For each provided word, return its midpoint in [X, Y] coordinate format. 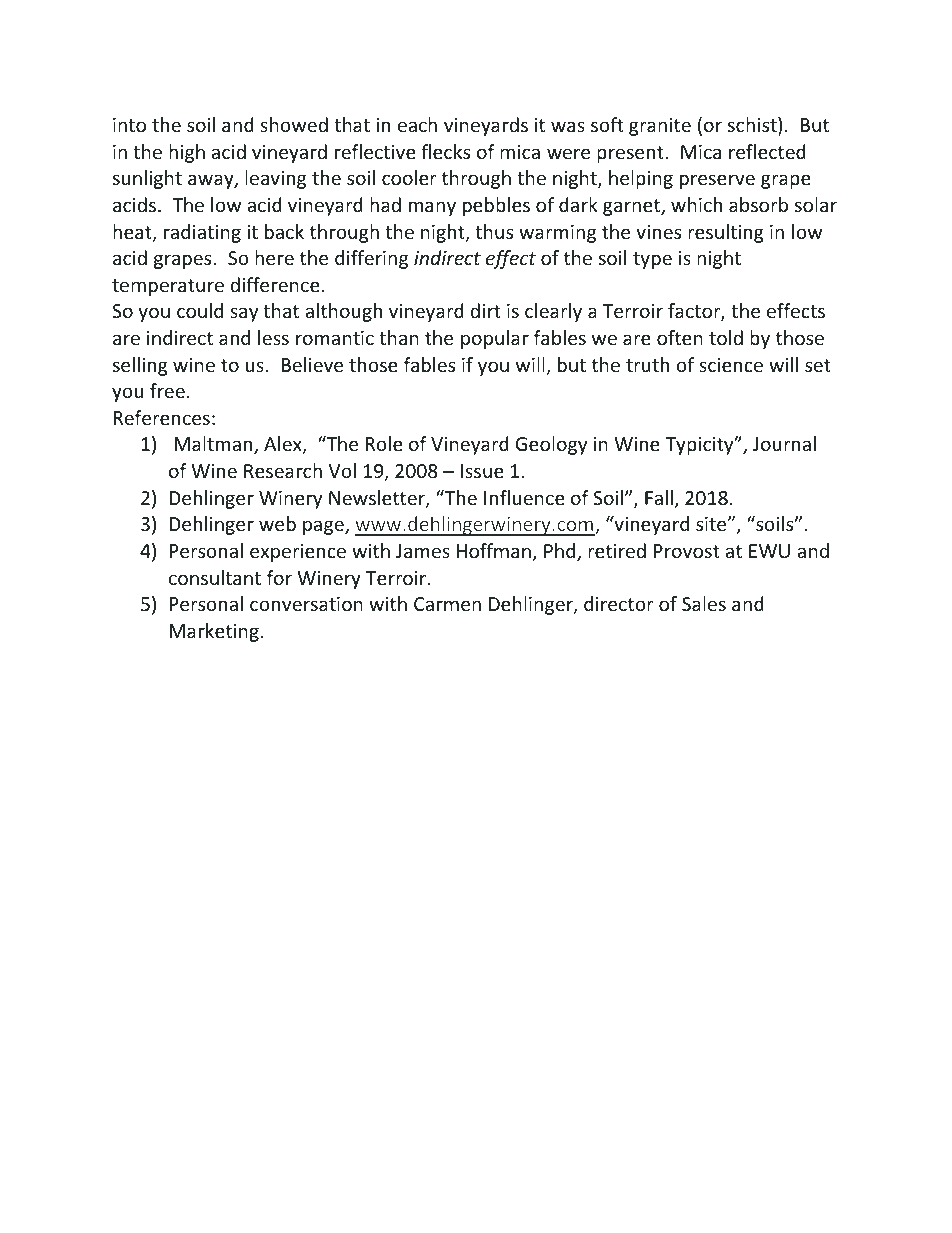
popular [495, 339]
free [167, 390]
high [187, 153]
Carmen [447, 604]
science [731, 365]
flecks [445, 151]
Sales [704, 603]
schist [753, 126]
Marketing [214, 632]
